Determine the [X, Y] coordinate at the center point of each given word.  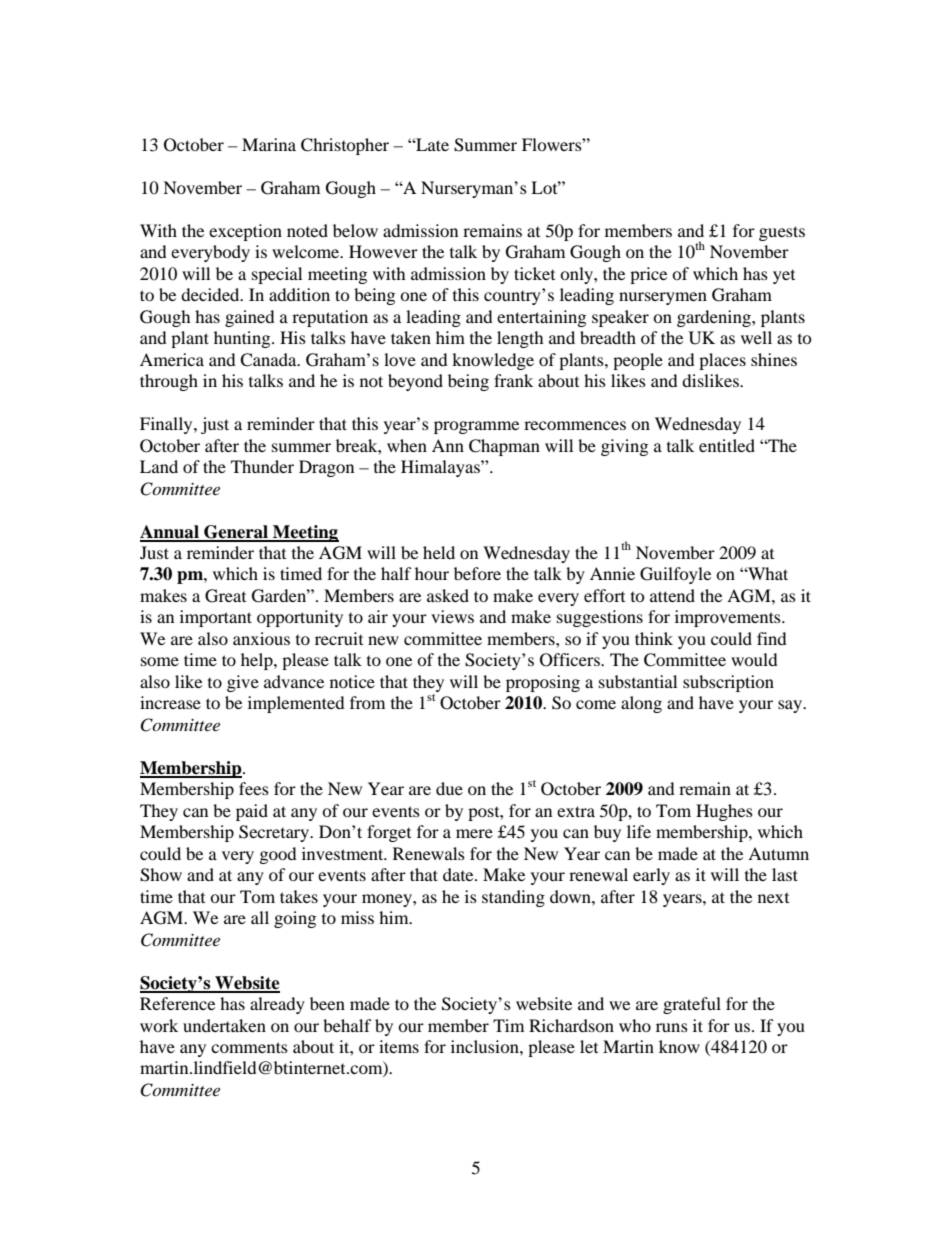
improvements [729, 618]
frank [513, 380]
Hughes [724, 812]
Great [225, 596]
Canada [269, 360]
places [722, 361]
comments [249, 1047]
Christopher [345, 146]
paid [252, 812]
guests [782, 233]
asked [448, 595]
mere [474, 833]
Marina [269, 144]
